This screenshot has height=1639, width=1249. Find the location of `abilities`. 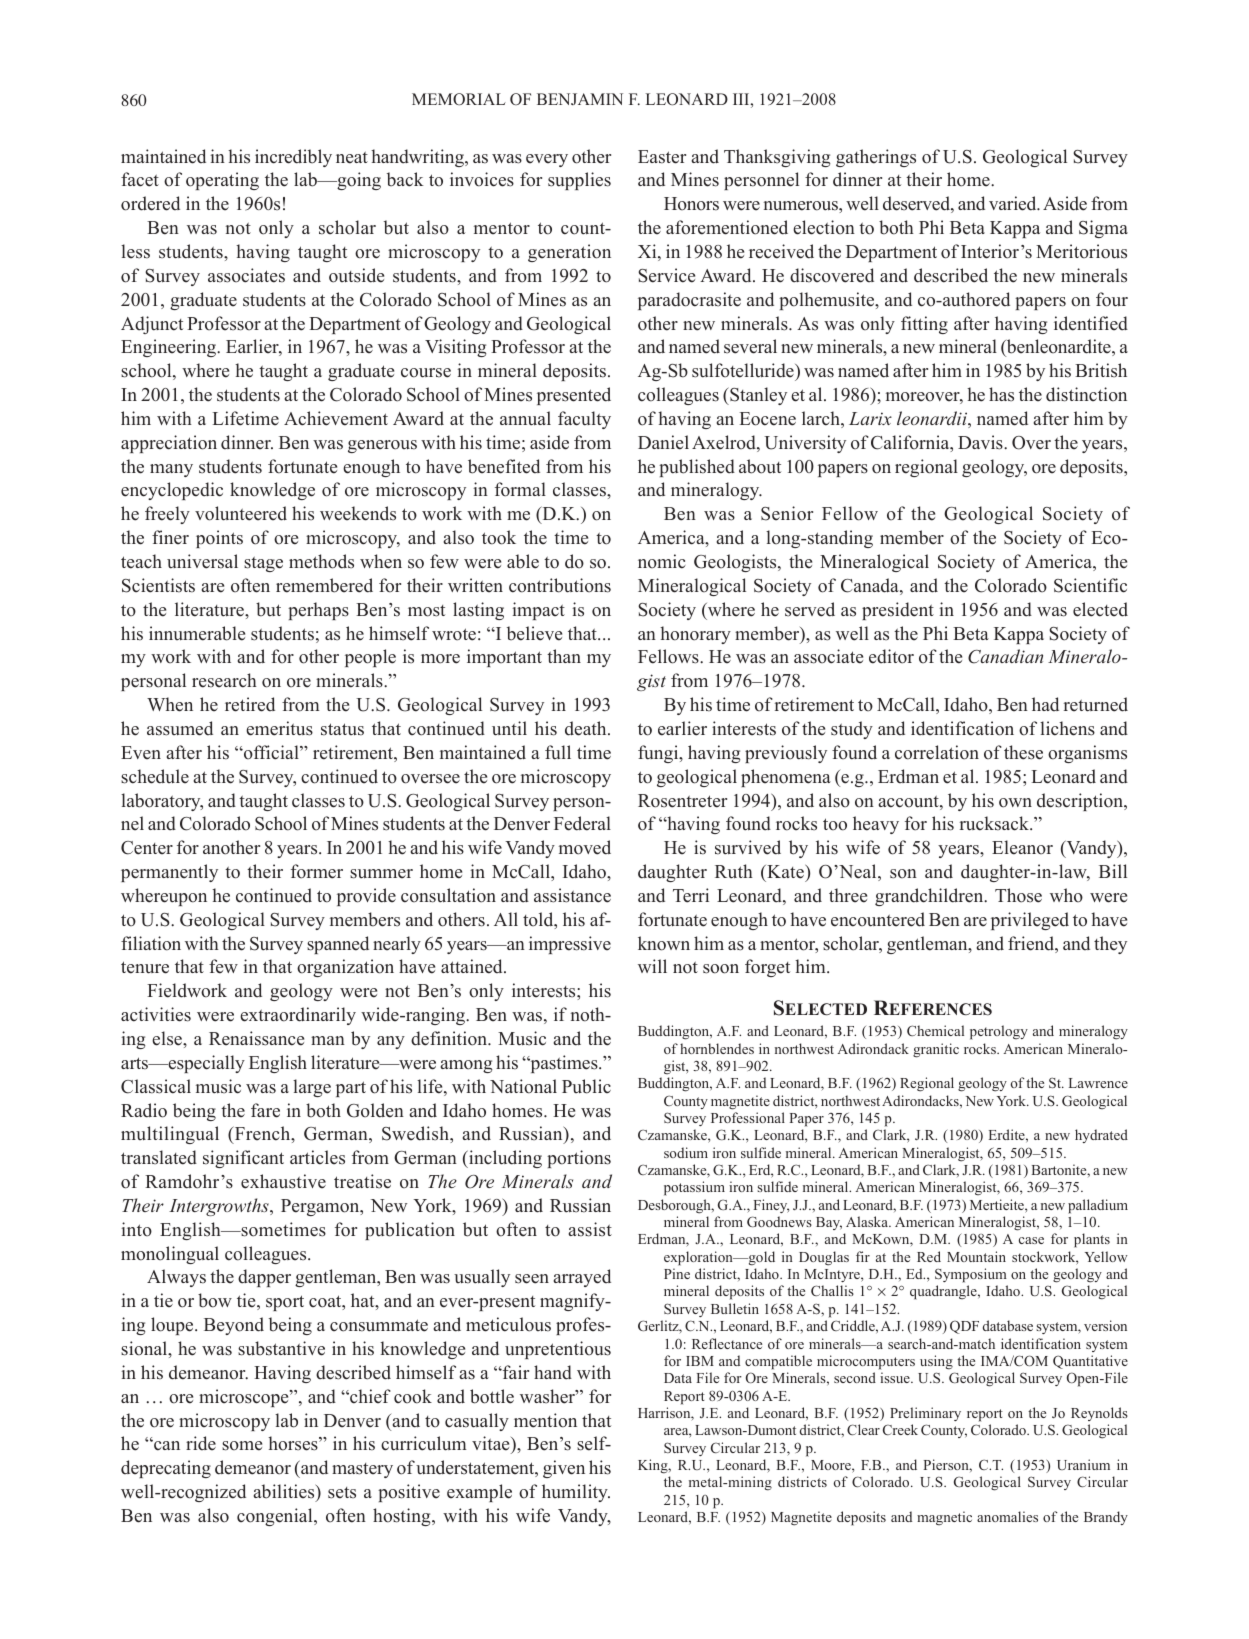

abilities is located at coordinates (285, 1492).
